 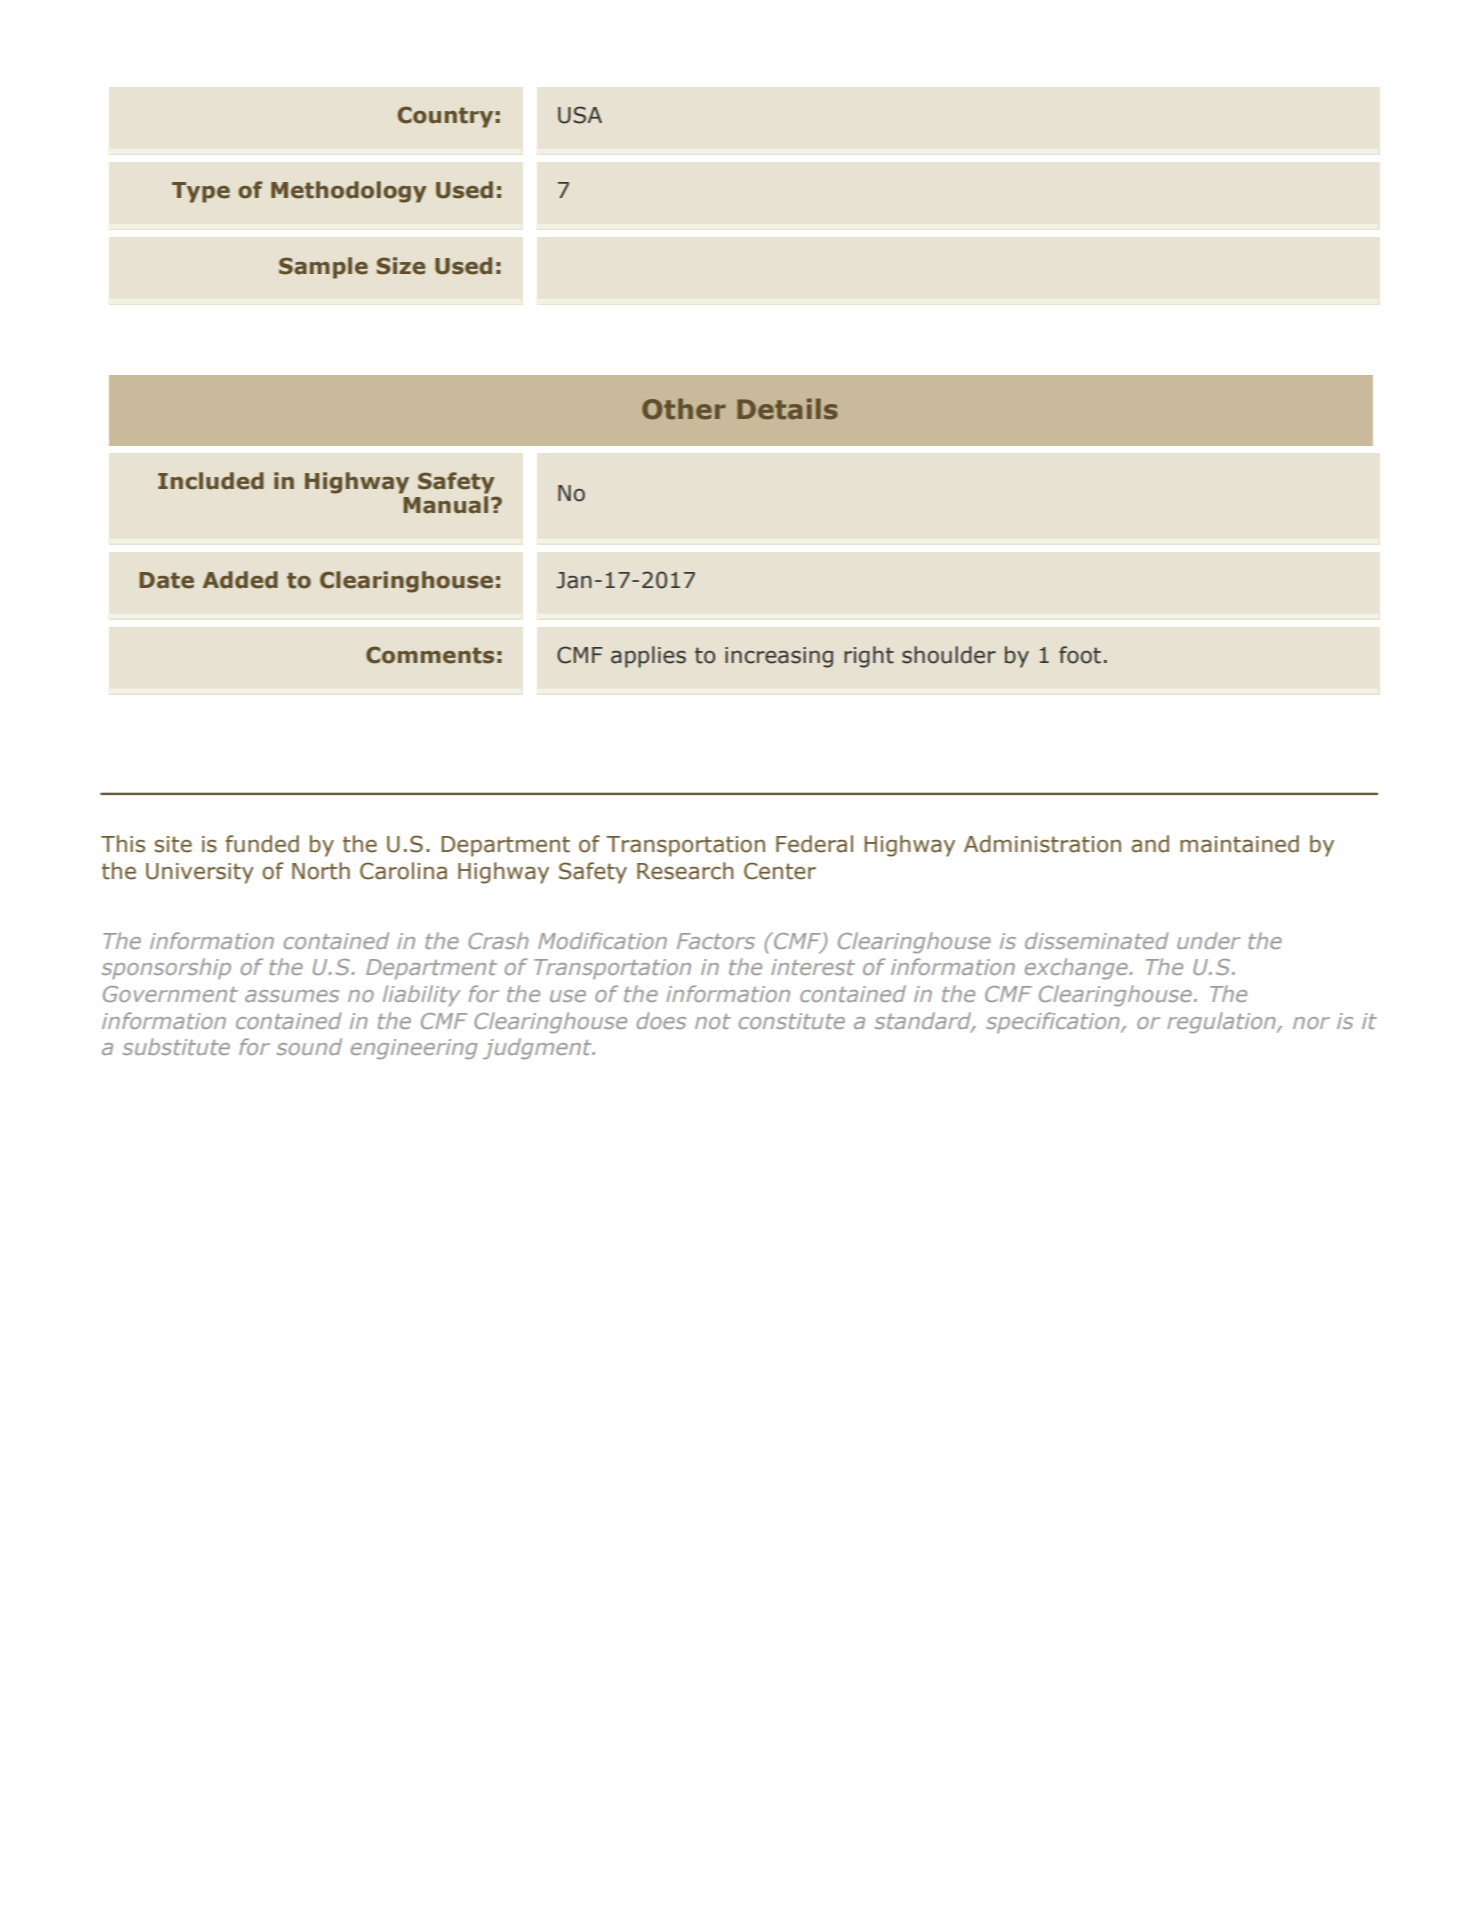 I want to click on Other, so click(x=684, y=409).
